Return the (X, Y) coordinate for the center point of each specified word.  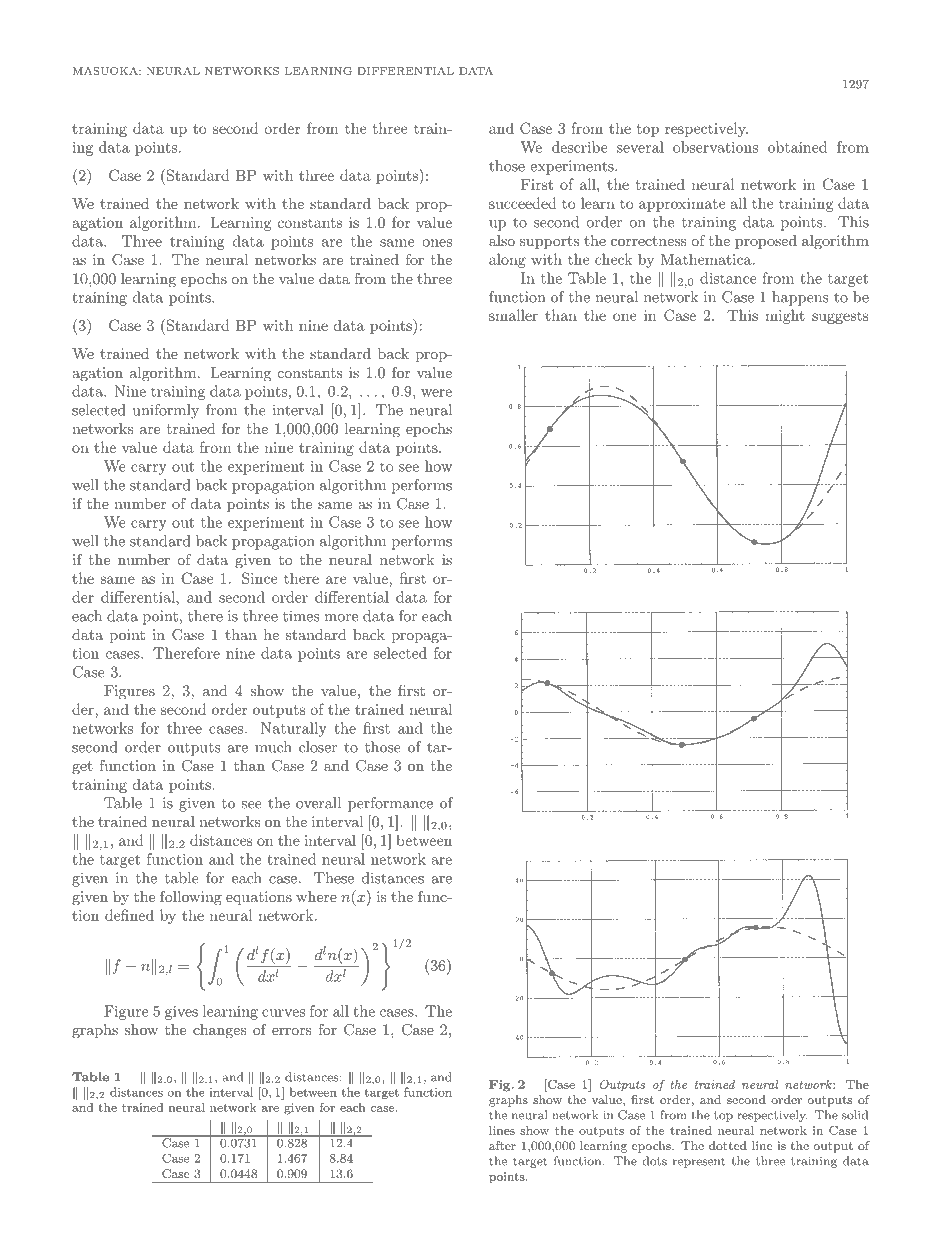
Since (259, 578)
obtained (797, 147)
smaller (513, 315)
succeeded (523, 203)
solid (855, 1115)
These (334, 878)
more (341, 618)
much (273, 747)
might (785, 316)
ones (437, 243)
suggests (840, 317)
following (191, 898)
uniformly (165, 411)
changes (219, 1031)
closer (318, 747)
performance (390, 804)
